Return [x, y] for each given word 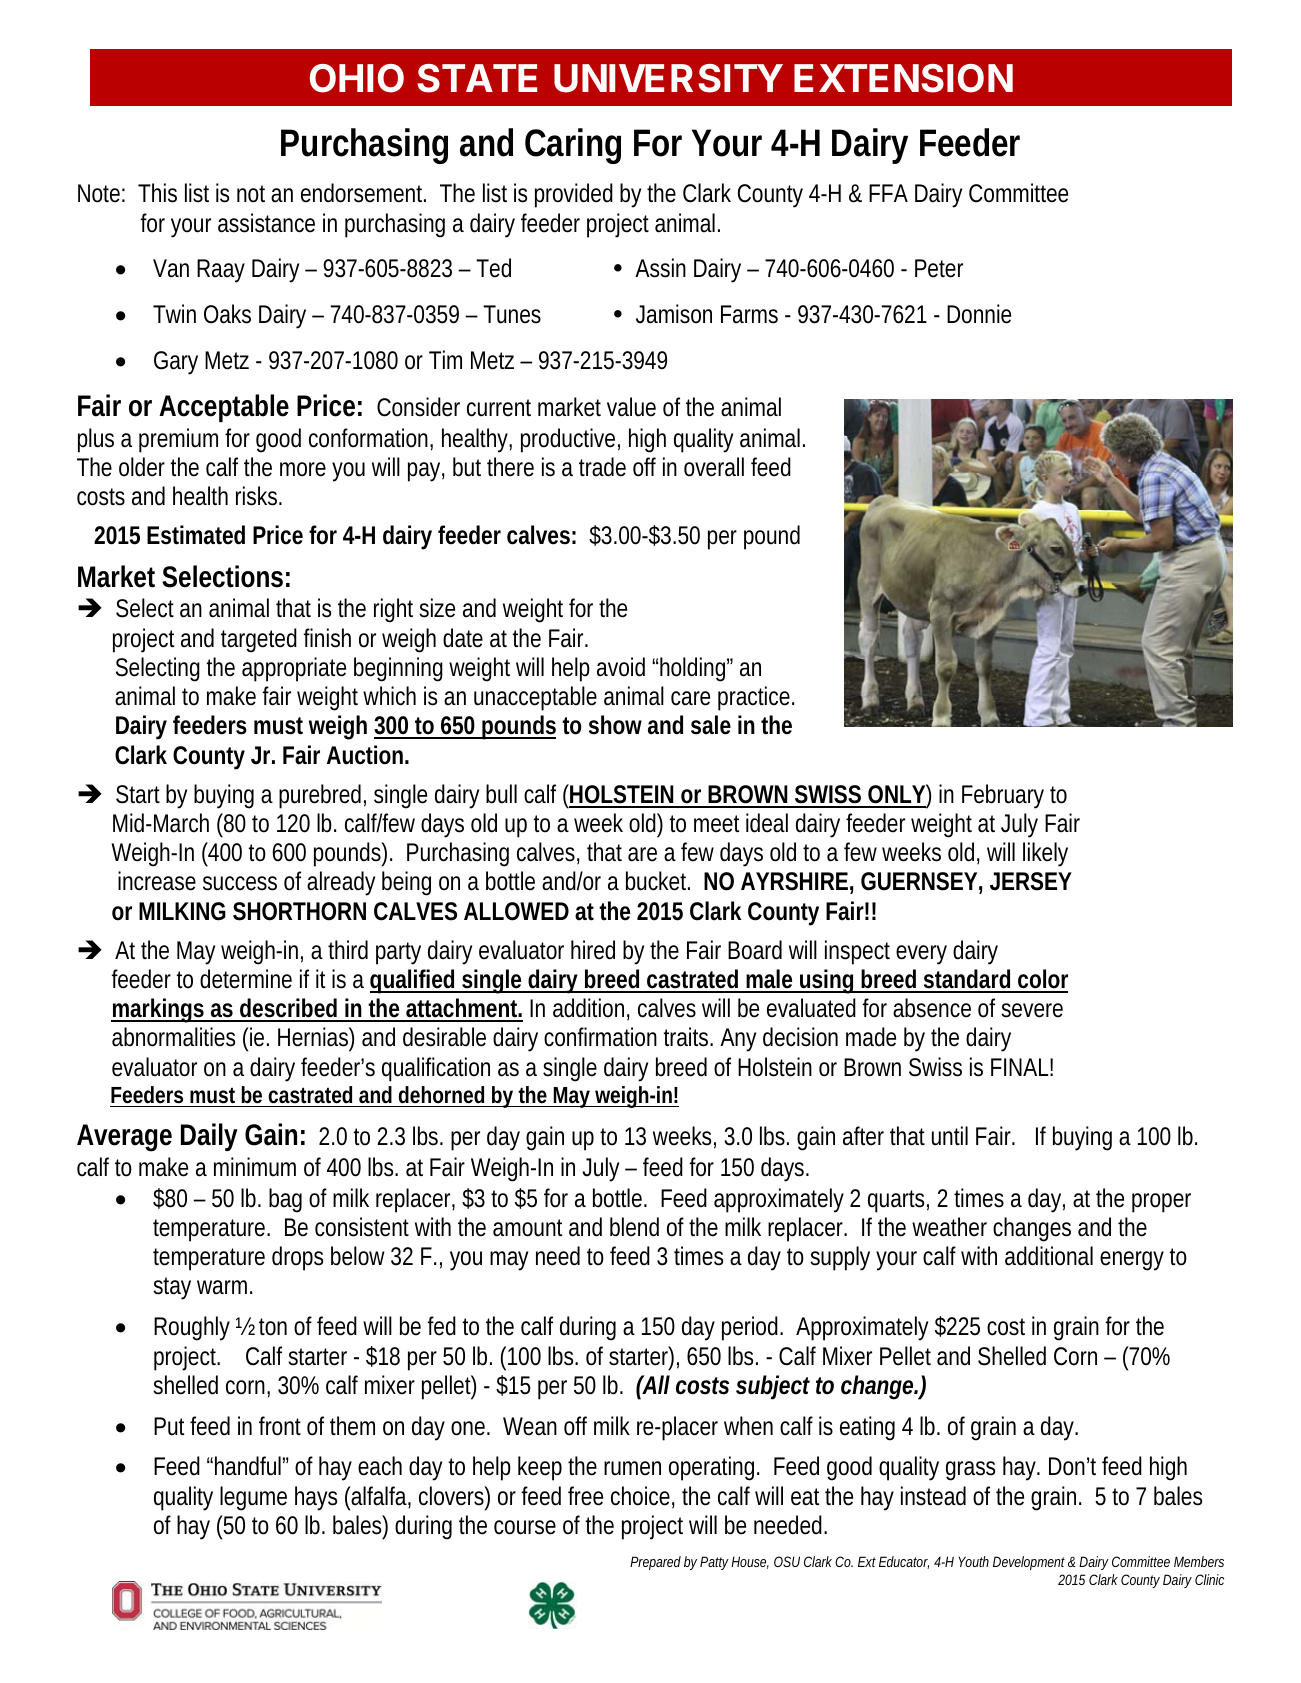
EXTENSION [903, 78]
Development [1029, 1563]
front [280, 1426]
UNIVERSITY [668, 78]
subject [772, 1387]
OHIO [357, 78]
